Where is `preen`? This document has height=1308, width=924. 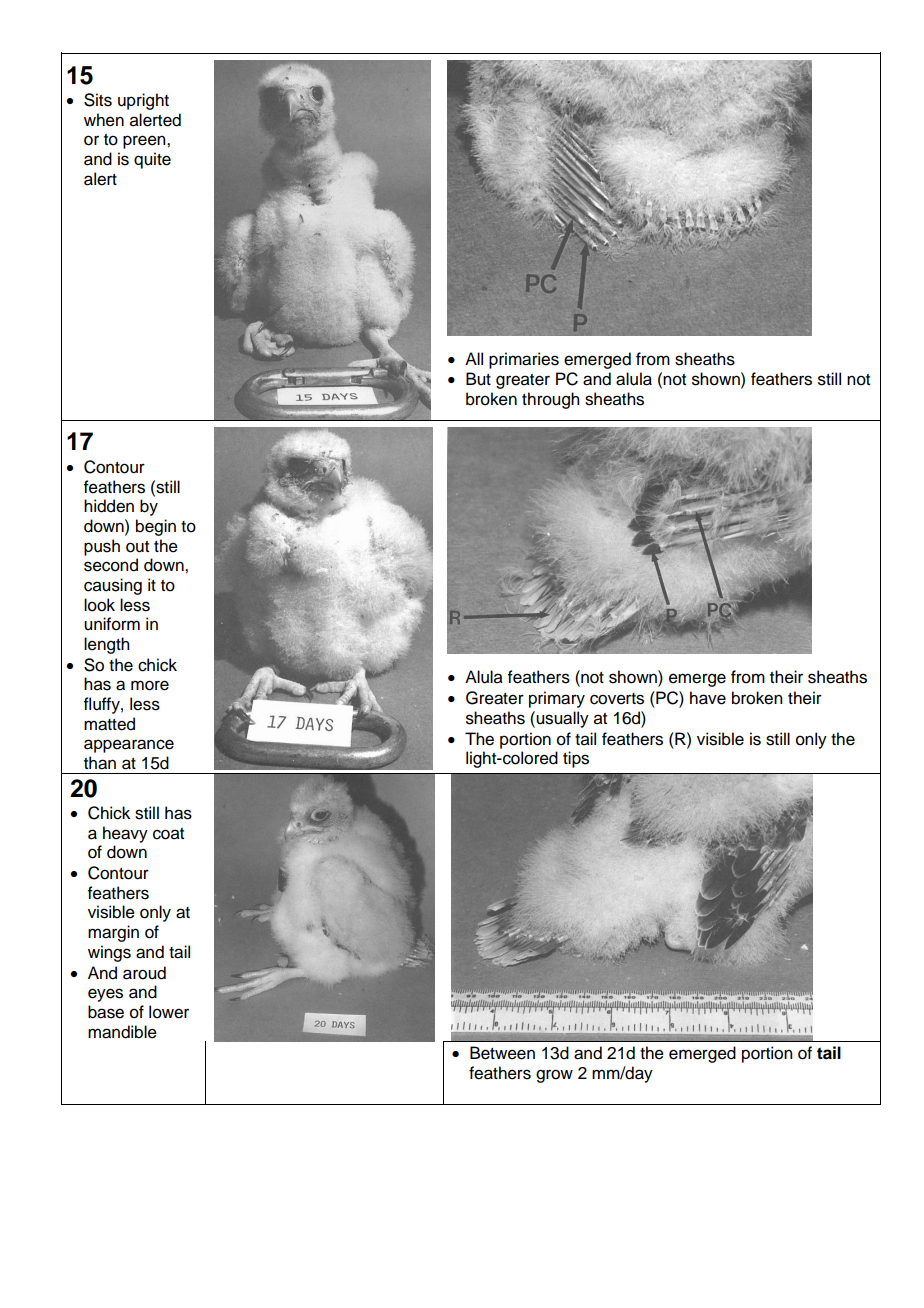 preen is located at coordinates (145, 142).
